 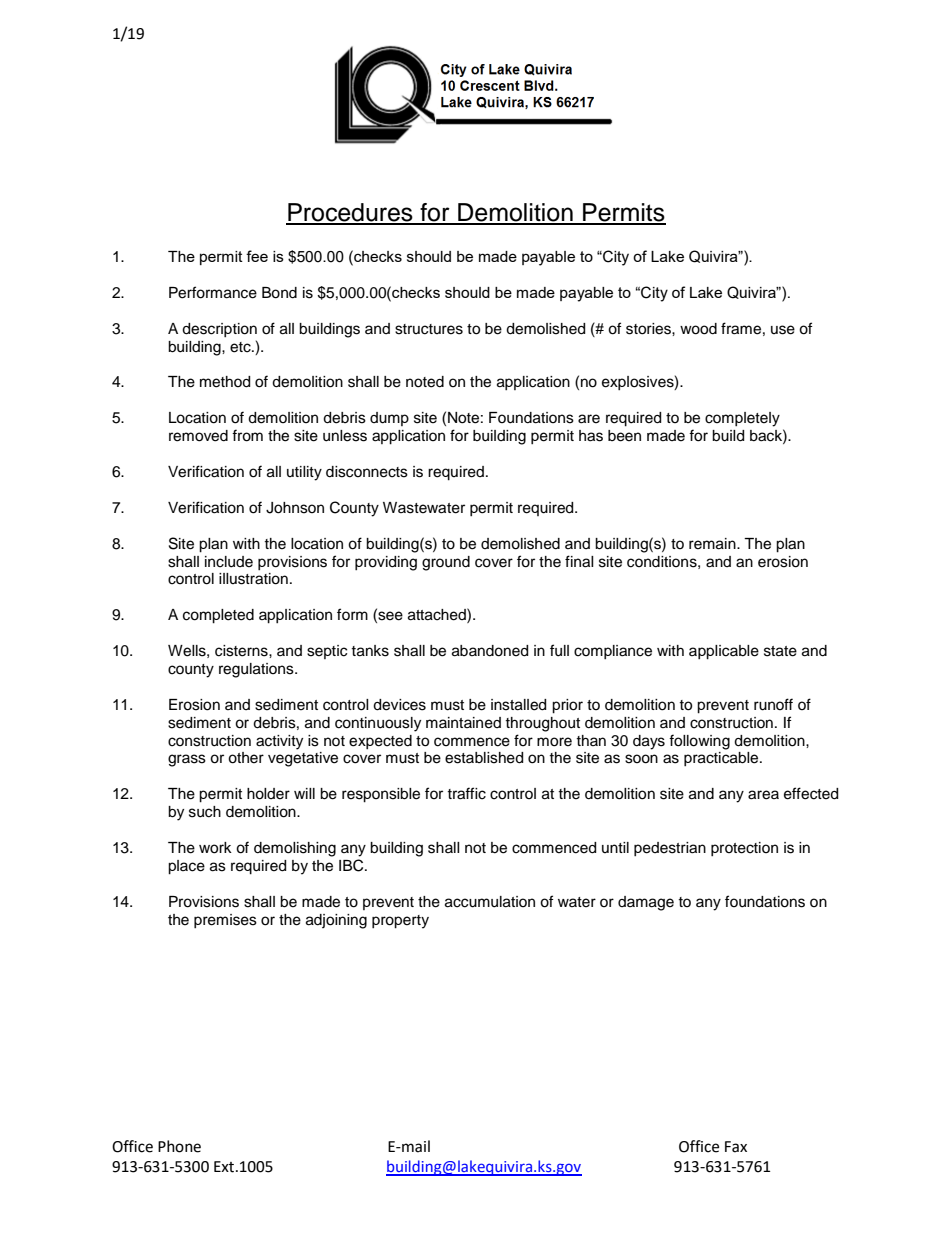 What do you see at coordinates (744, 849) in the screenshot?
I see `protection` at bounding box center [744, 849].
